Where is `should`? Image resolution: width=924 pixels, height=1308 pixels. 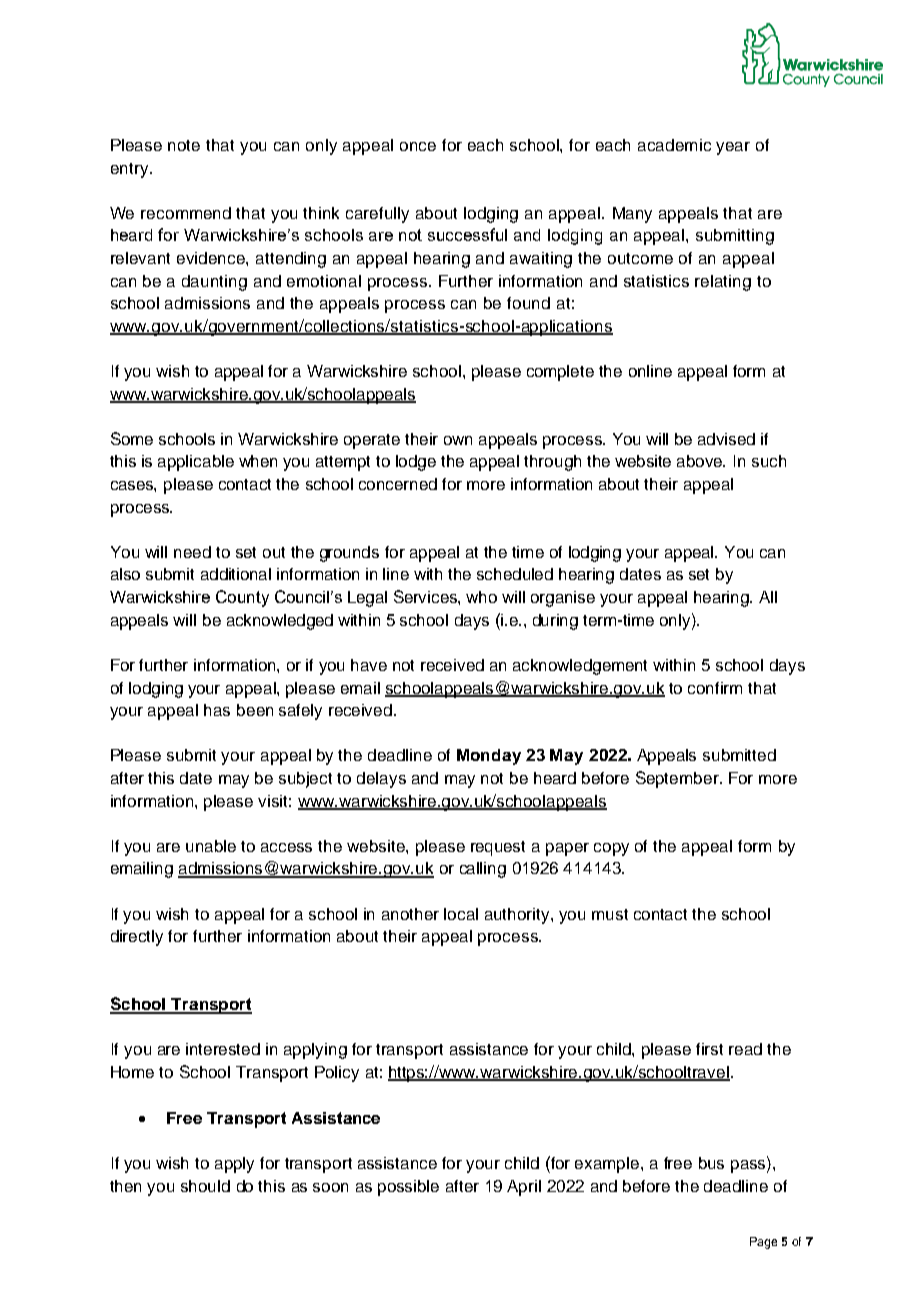
should is located at coordinates (205, 1186).
